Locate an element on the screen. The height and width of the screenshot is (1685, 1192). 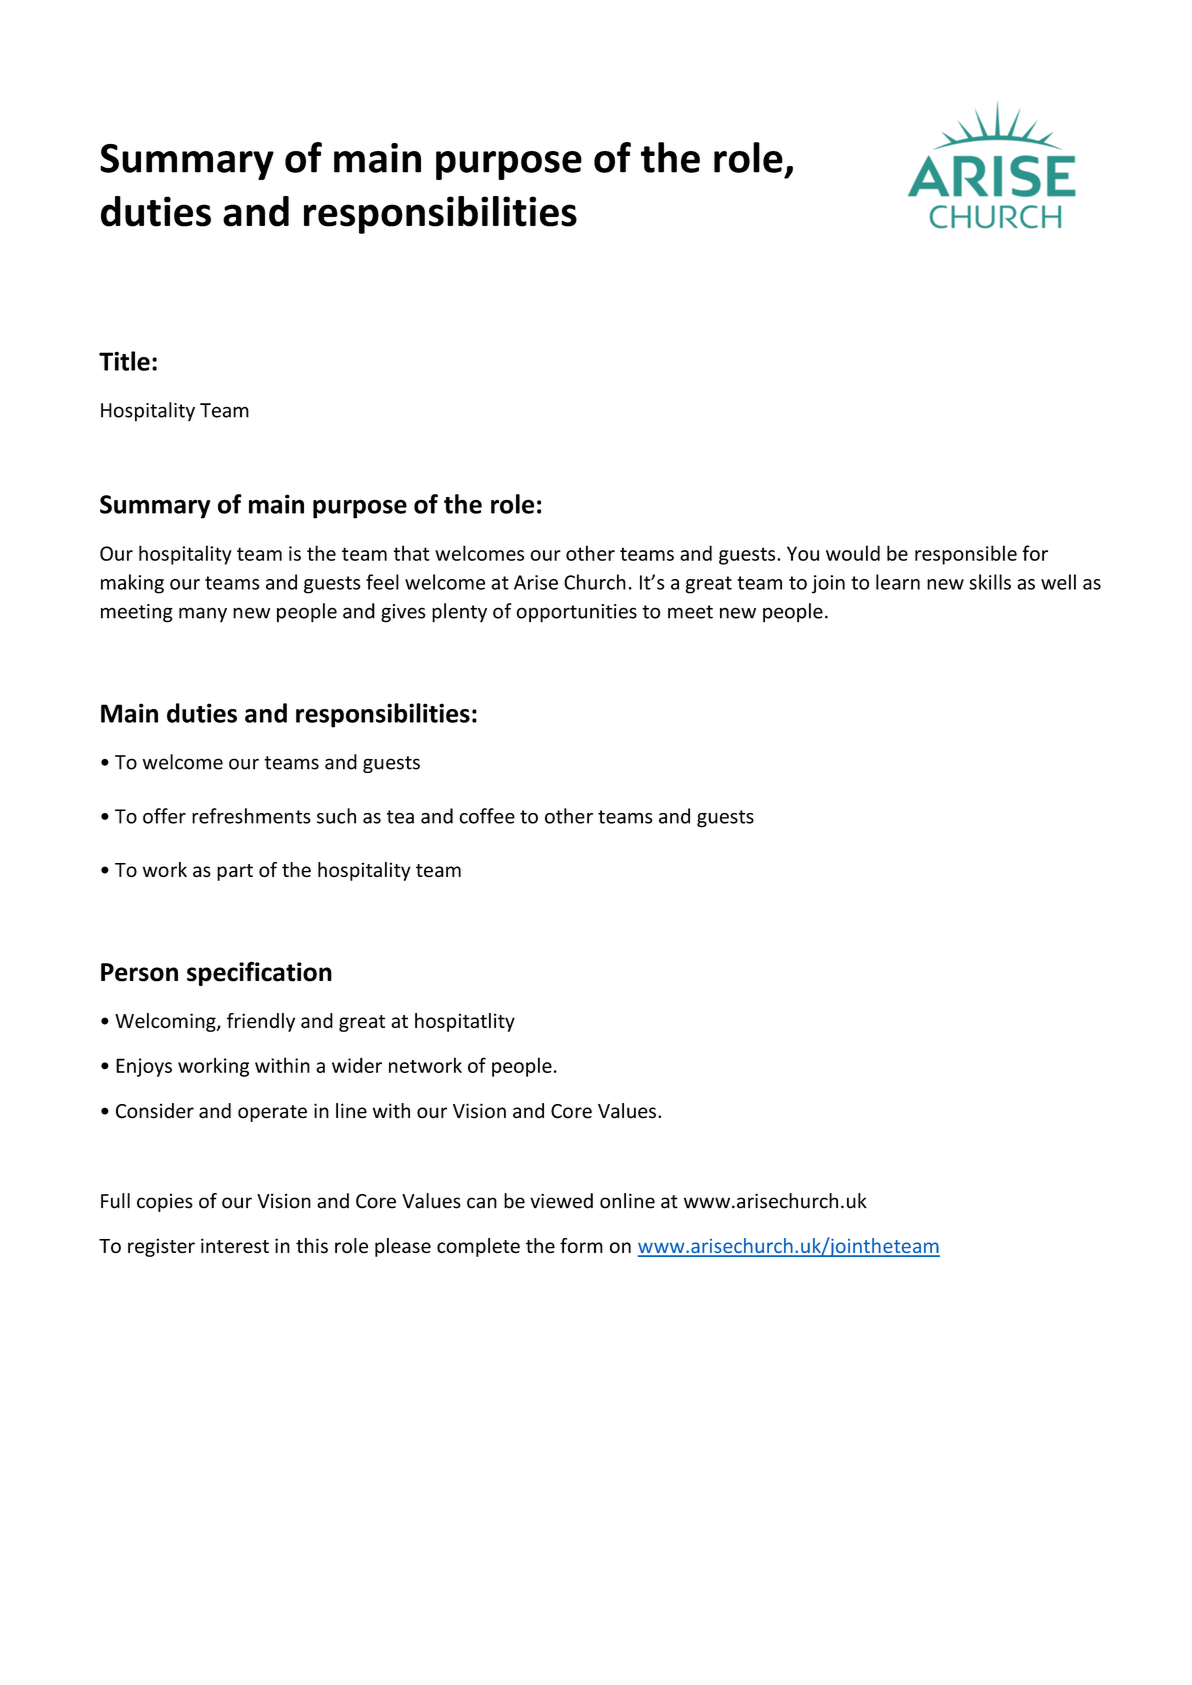
many is located at coordinates (203, 615).
